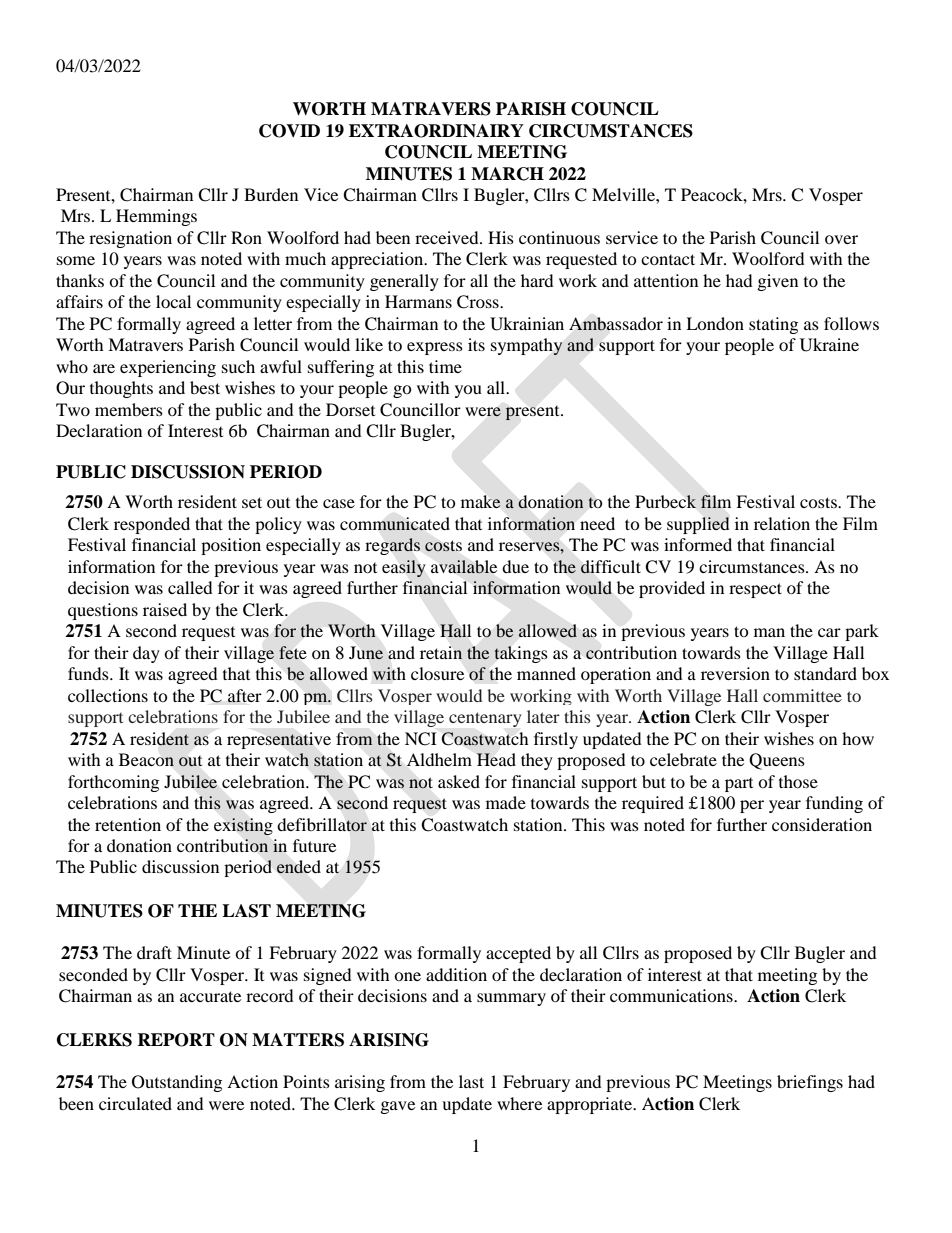 The image size is (952, 1233). I want to click on where, so click(519, 1103).
